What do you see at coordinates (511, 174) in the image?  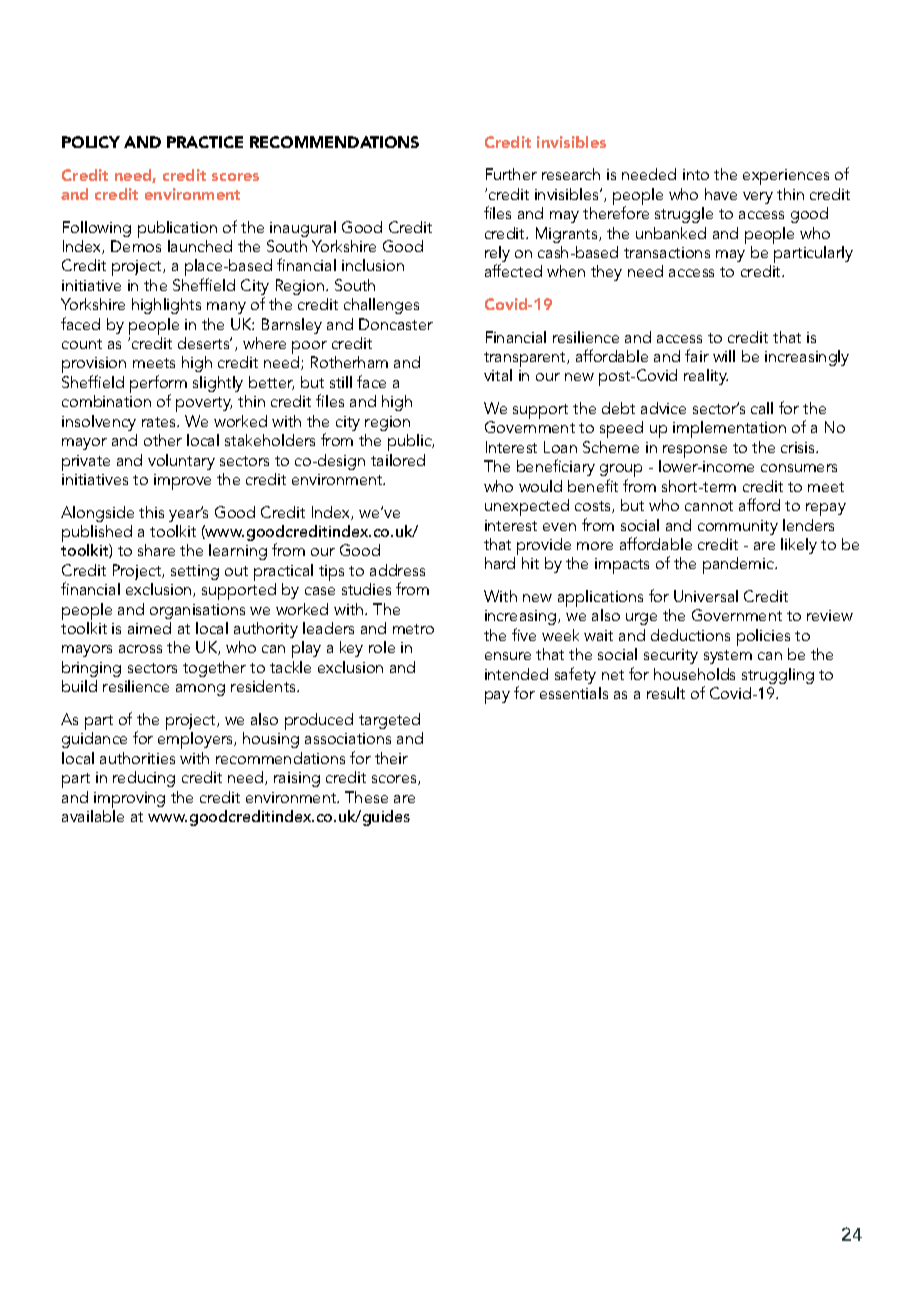 I see `Further` at bounding box center [511, 174].
